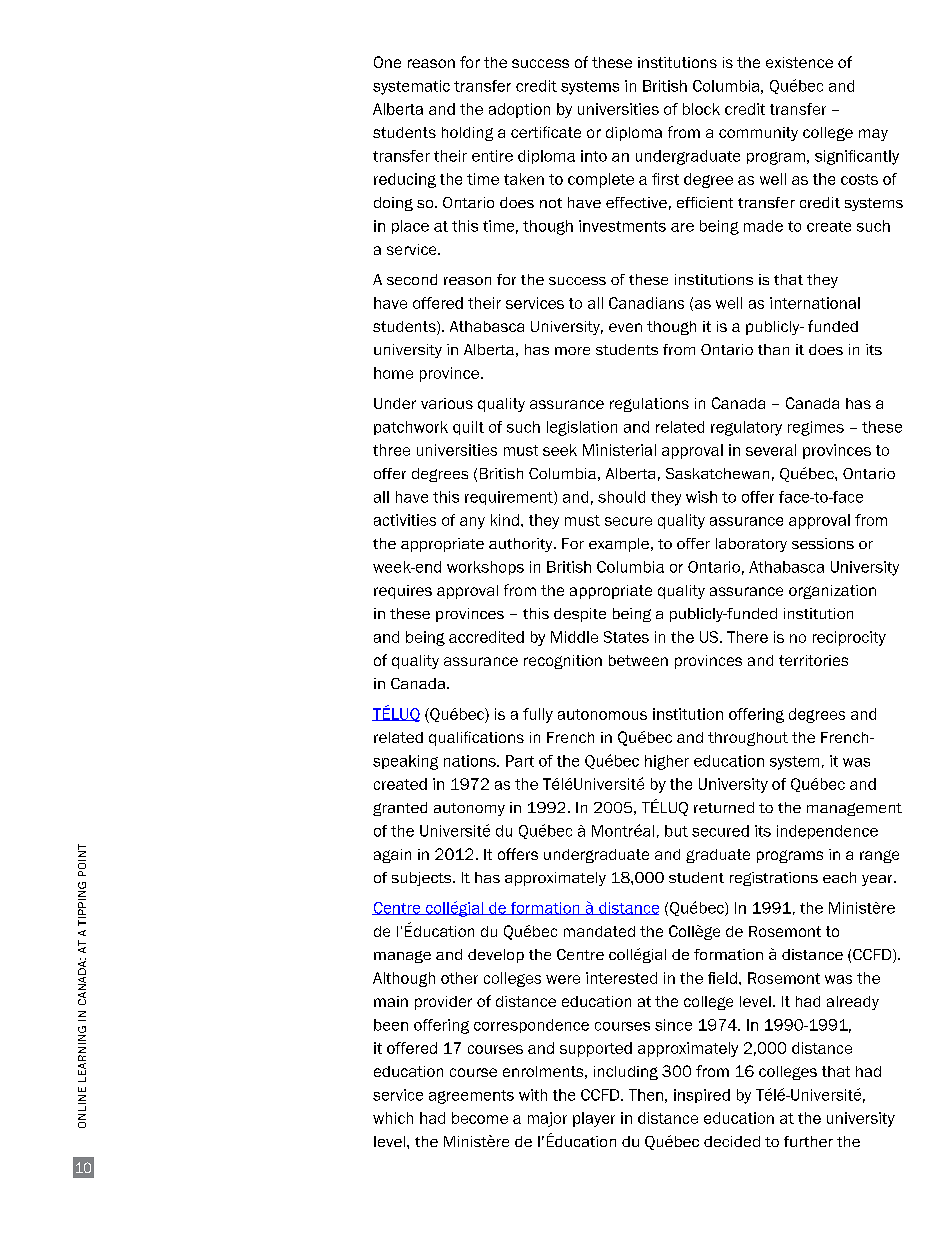  What do you see at coordinates (471, 1097) in the image?
I see `agreements` at bounding box center [471, 1097].
